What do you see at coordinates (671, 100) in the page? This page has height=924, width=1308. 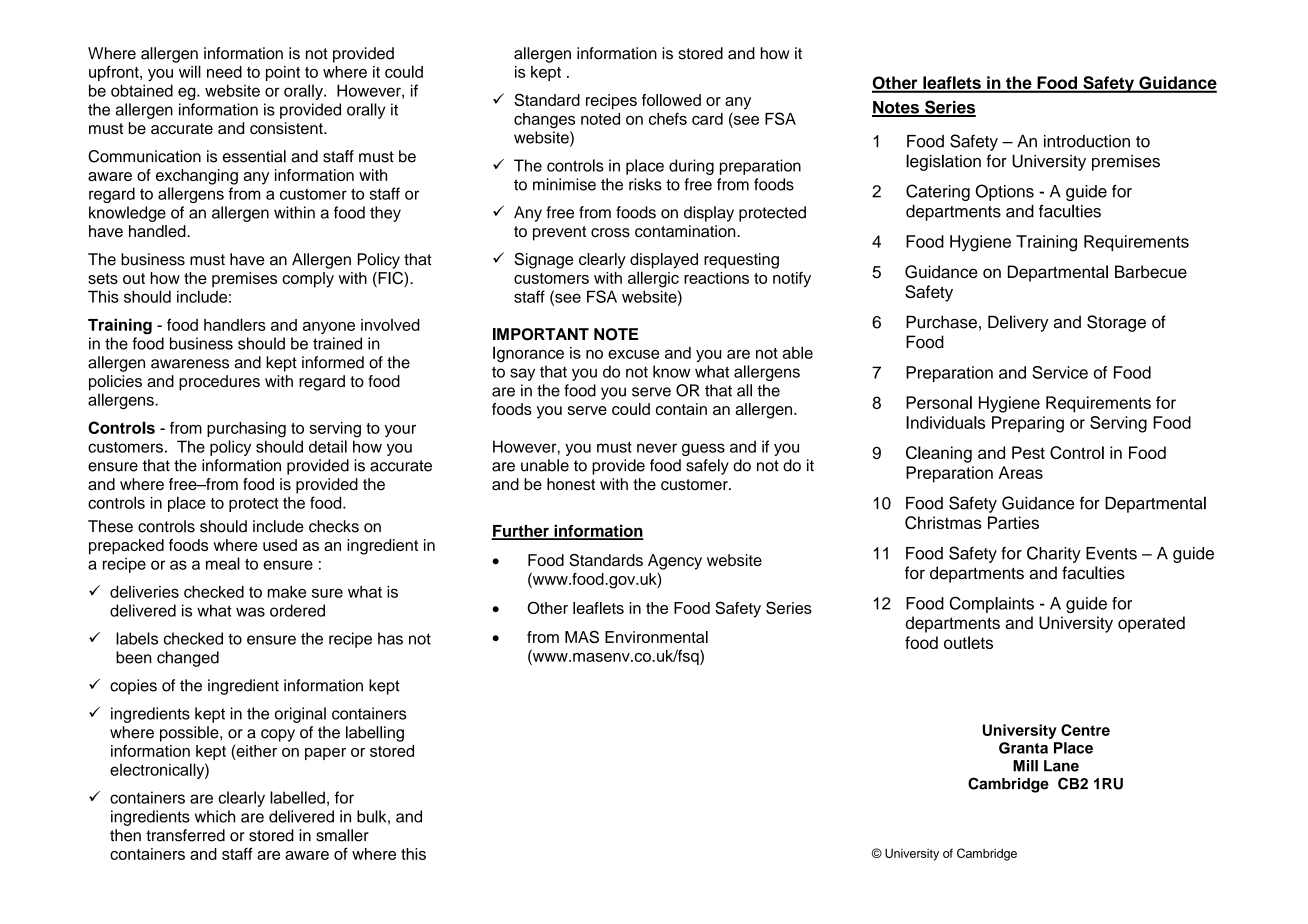 I see `followed` at bounding box center [671, 100].
